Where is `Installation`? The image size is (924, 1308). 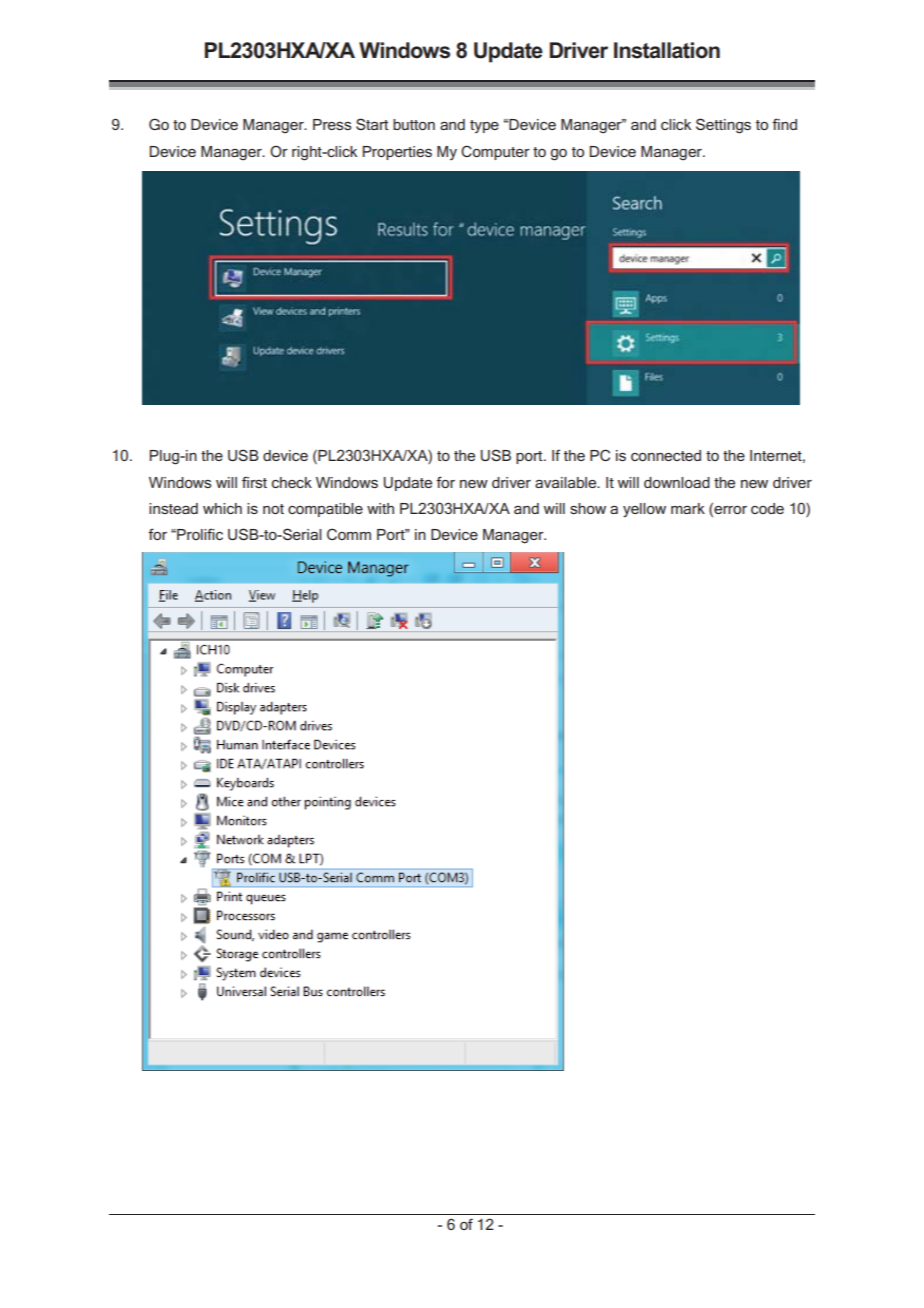 Installation is located at coordinates (667, 50).
